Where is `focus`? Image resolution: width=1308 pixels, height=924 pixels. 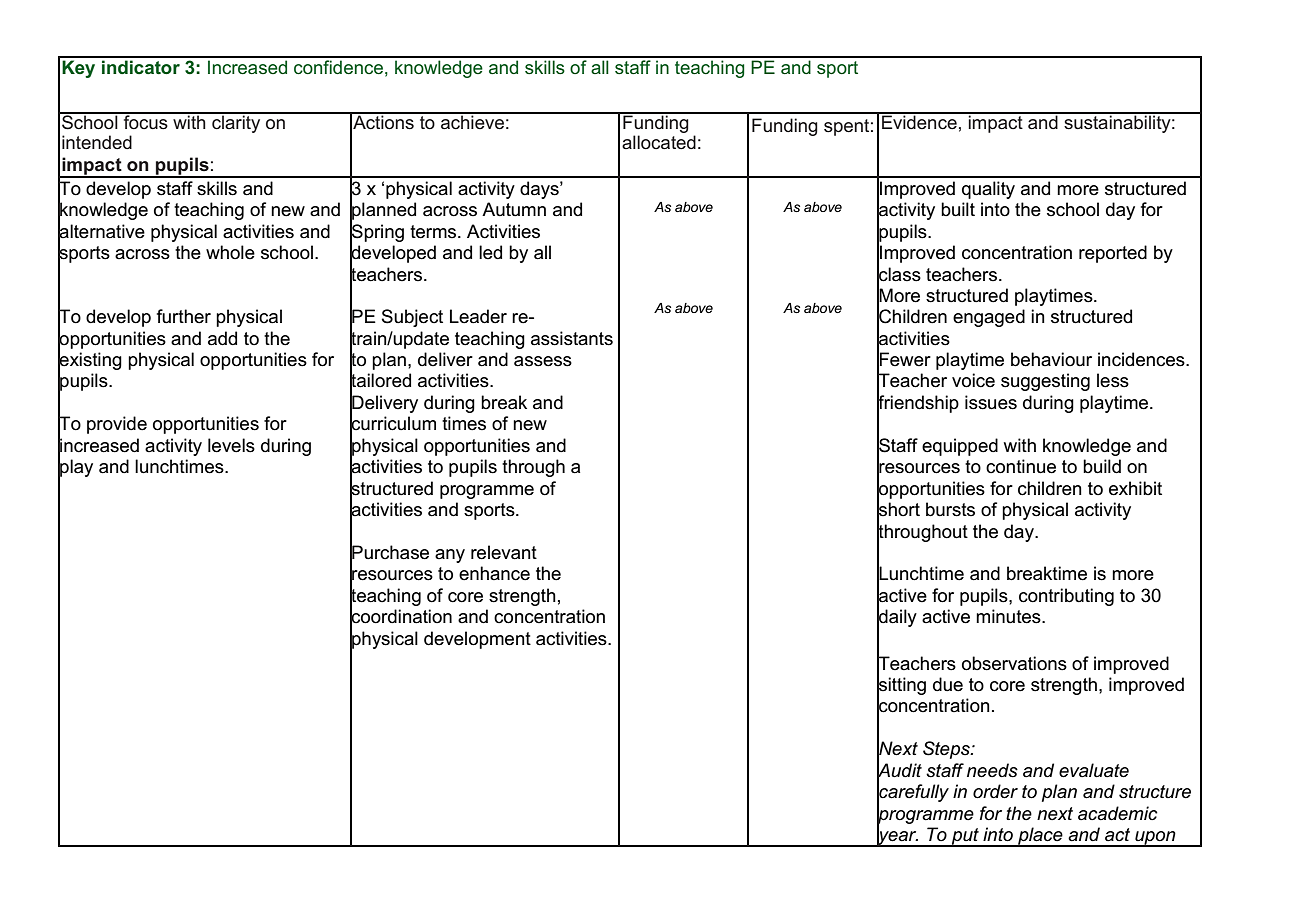
focus is located at coordinates (145, 121).
